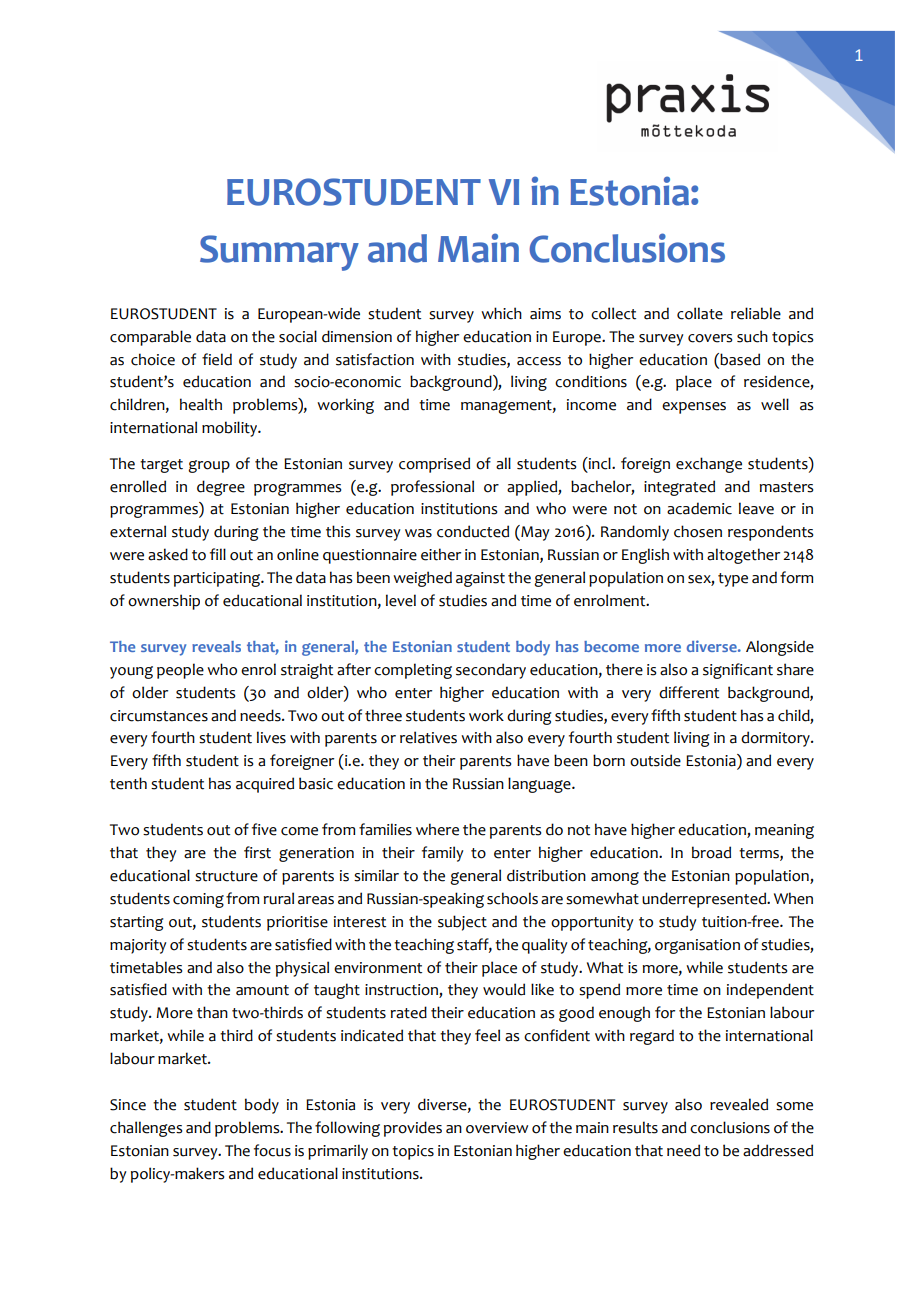  Describe the element at coordinates (743, 556) in the document. I see `altogether` at that location.
